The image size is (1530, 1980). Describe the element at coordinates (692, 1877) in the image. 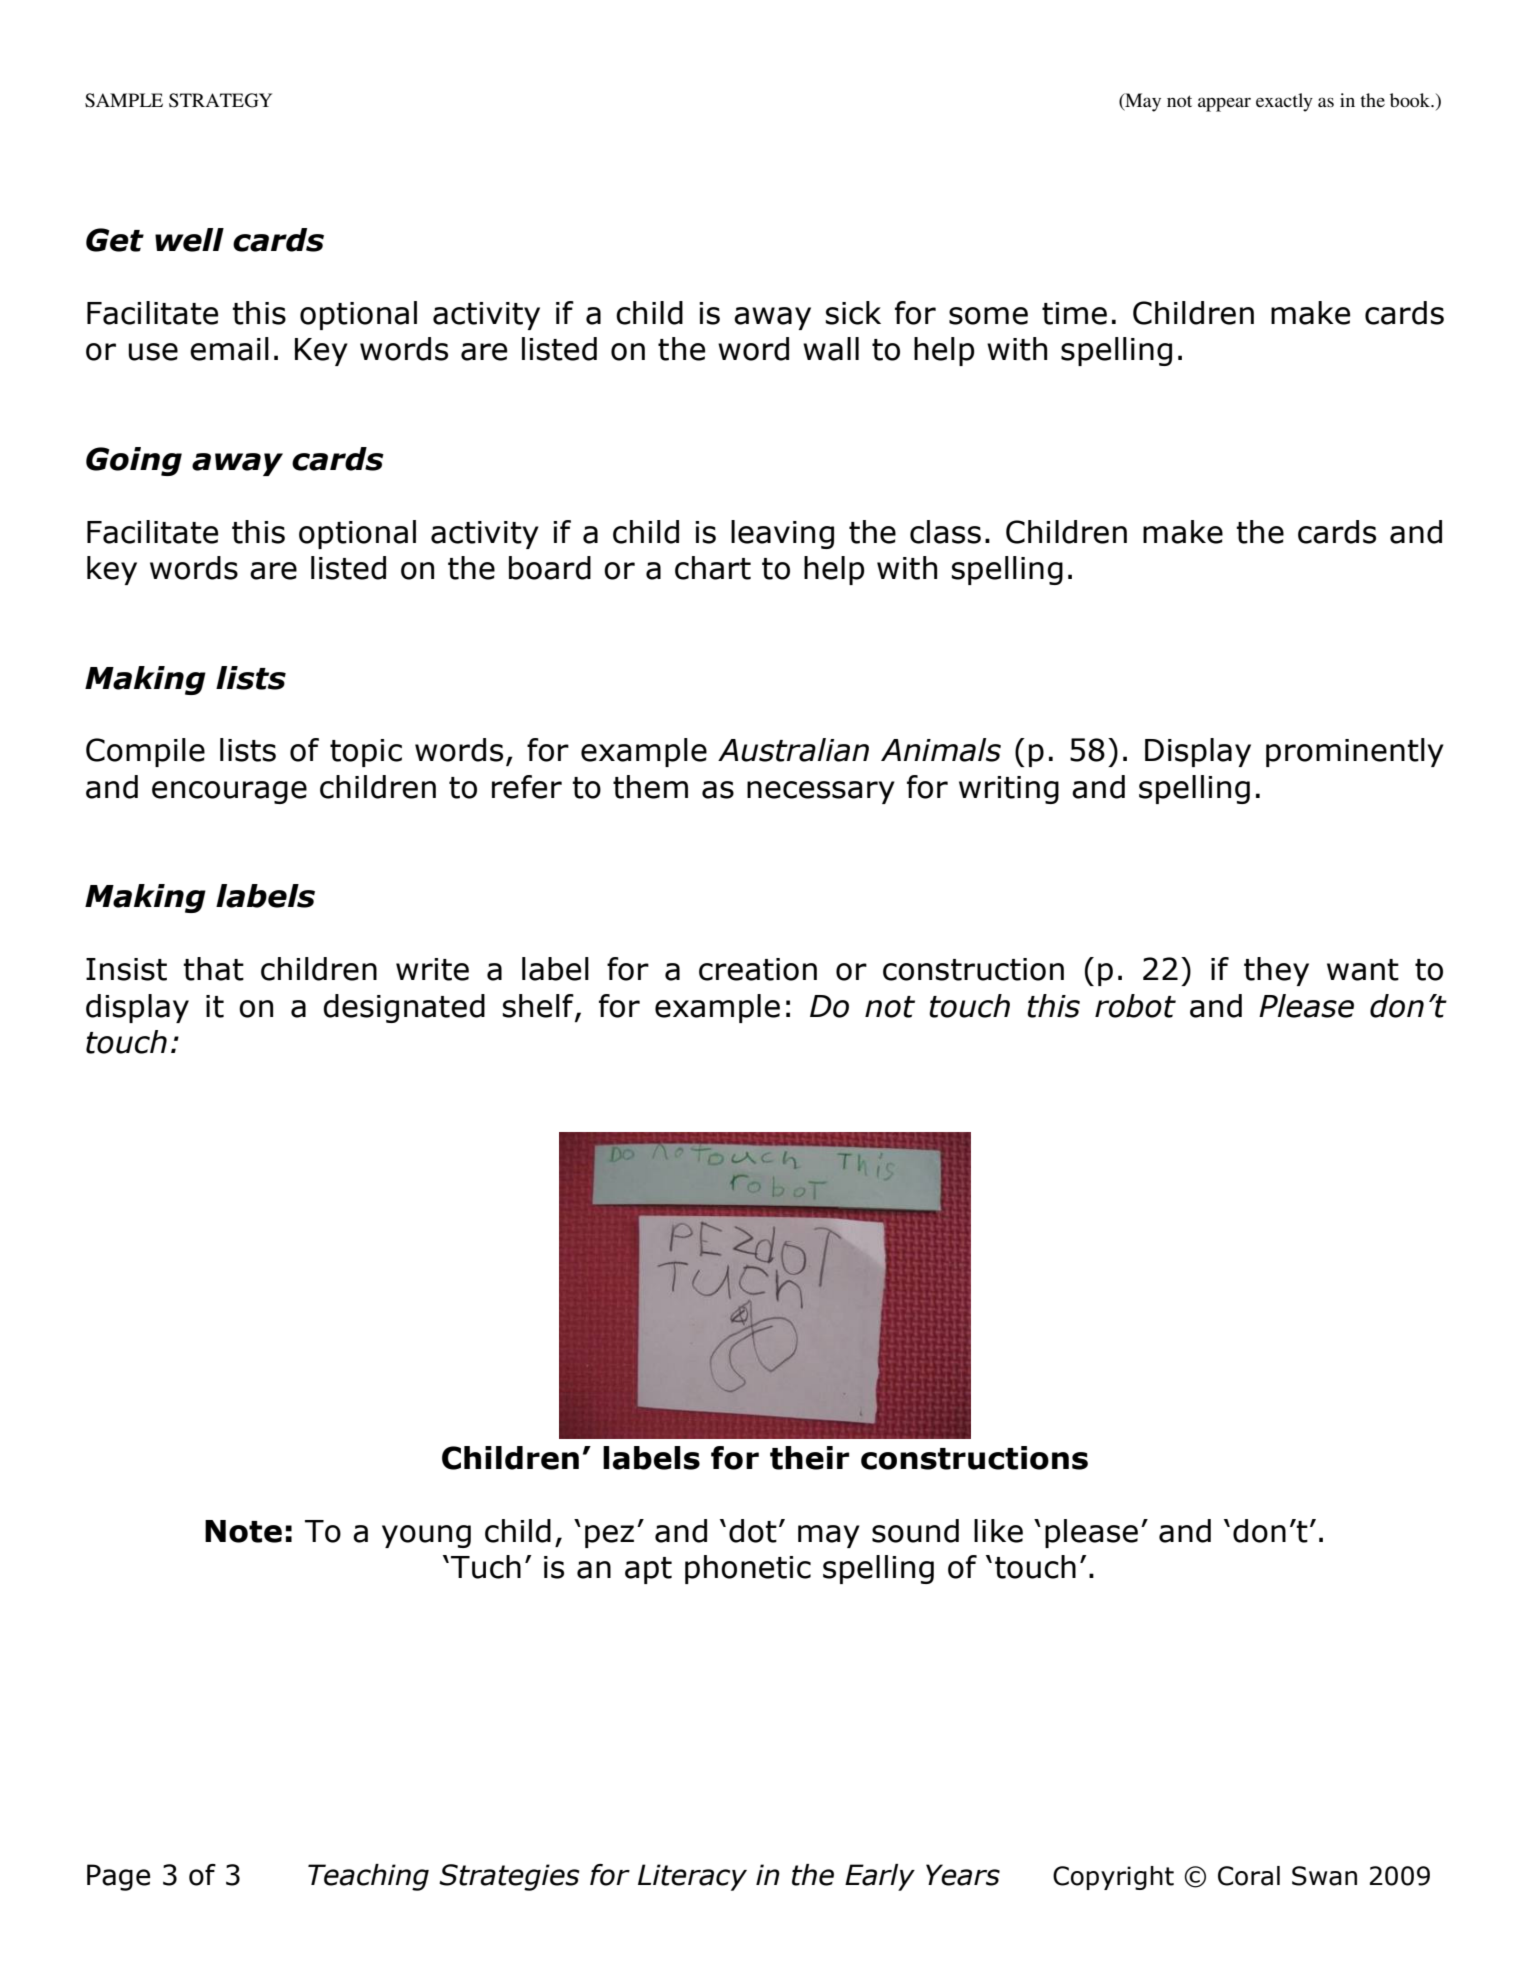

I see `Literacy` at that location.
